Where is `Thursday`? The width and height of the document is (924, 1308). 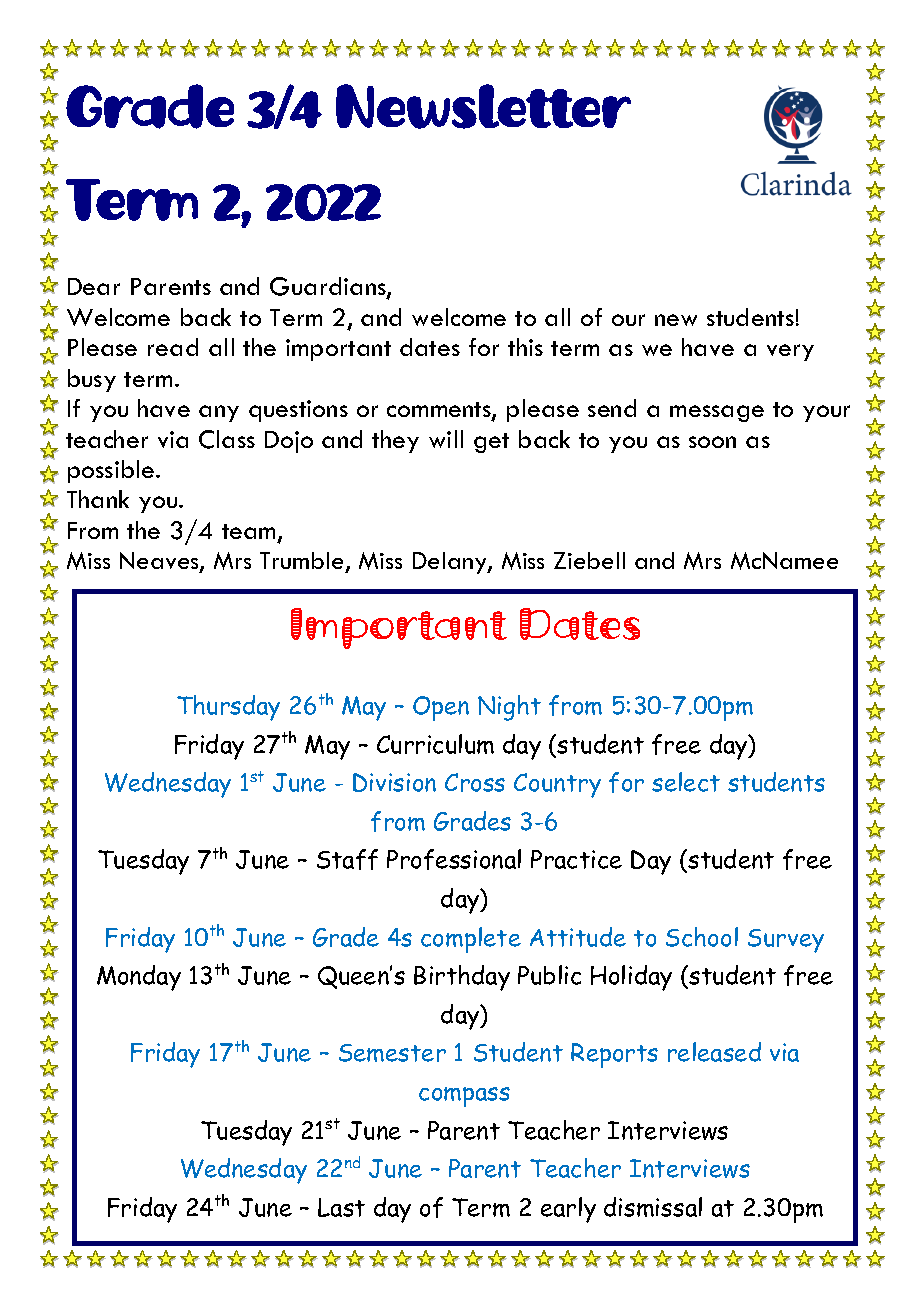 Thursday is located at coordinates (228, 708).
